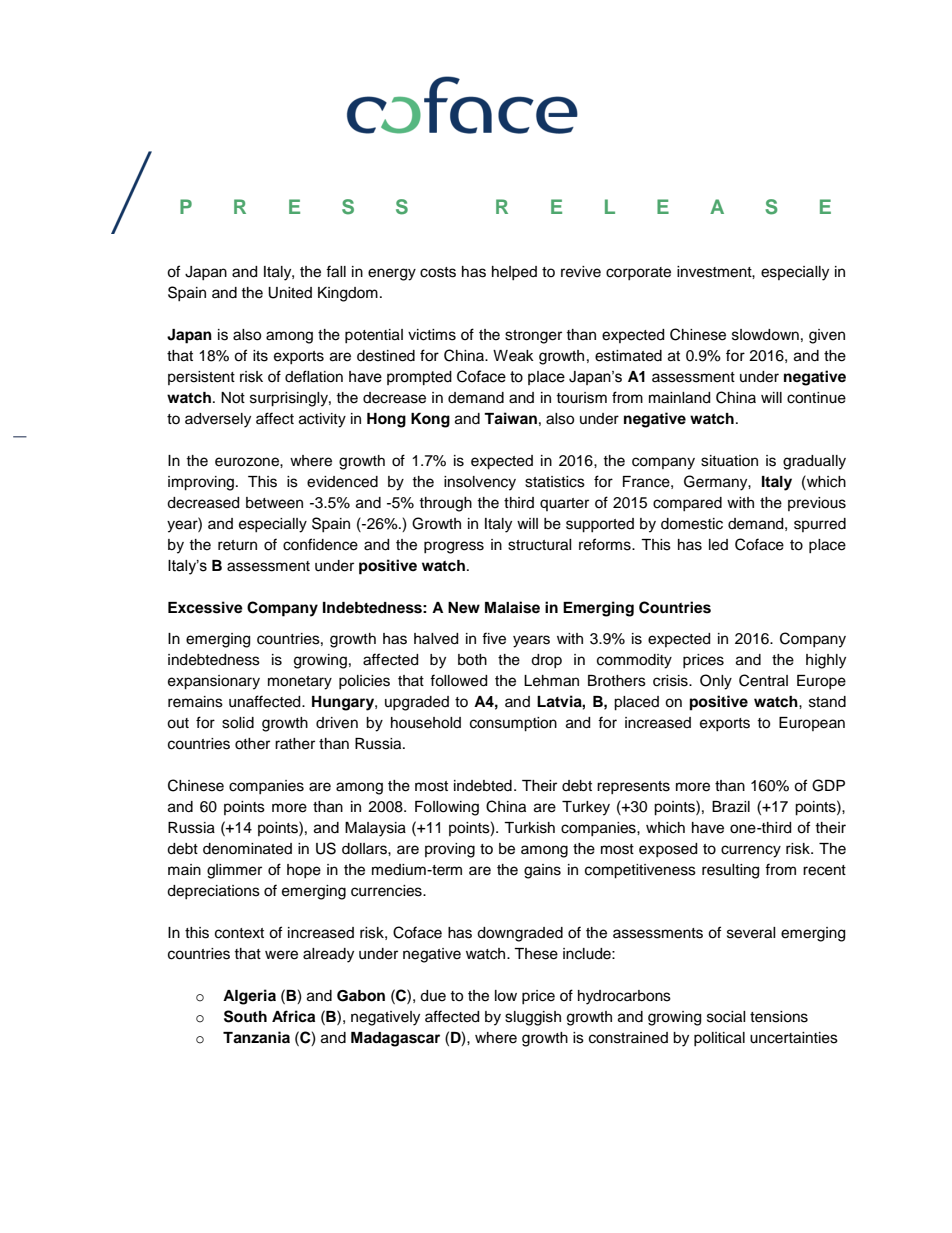  What do you see at coordinates (514, 273) in the page?
I see `helped` at bounding box center [514, 273].
